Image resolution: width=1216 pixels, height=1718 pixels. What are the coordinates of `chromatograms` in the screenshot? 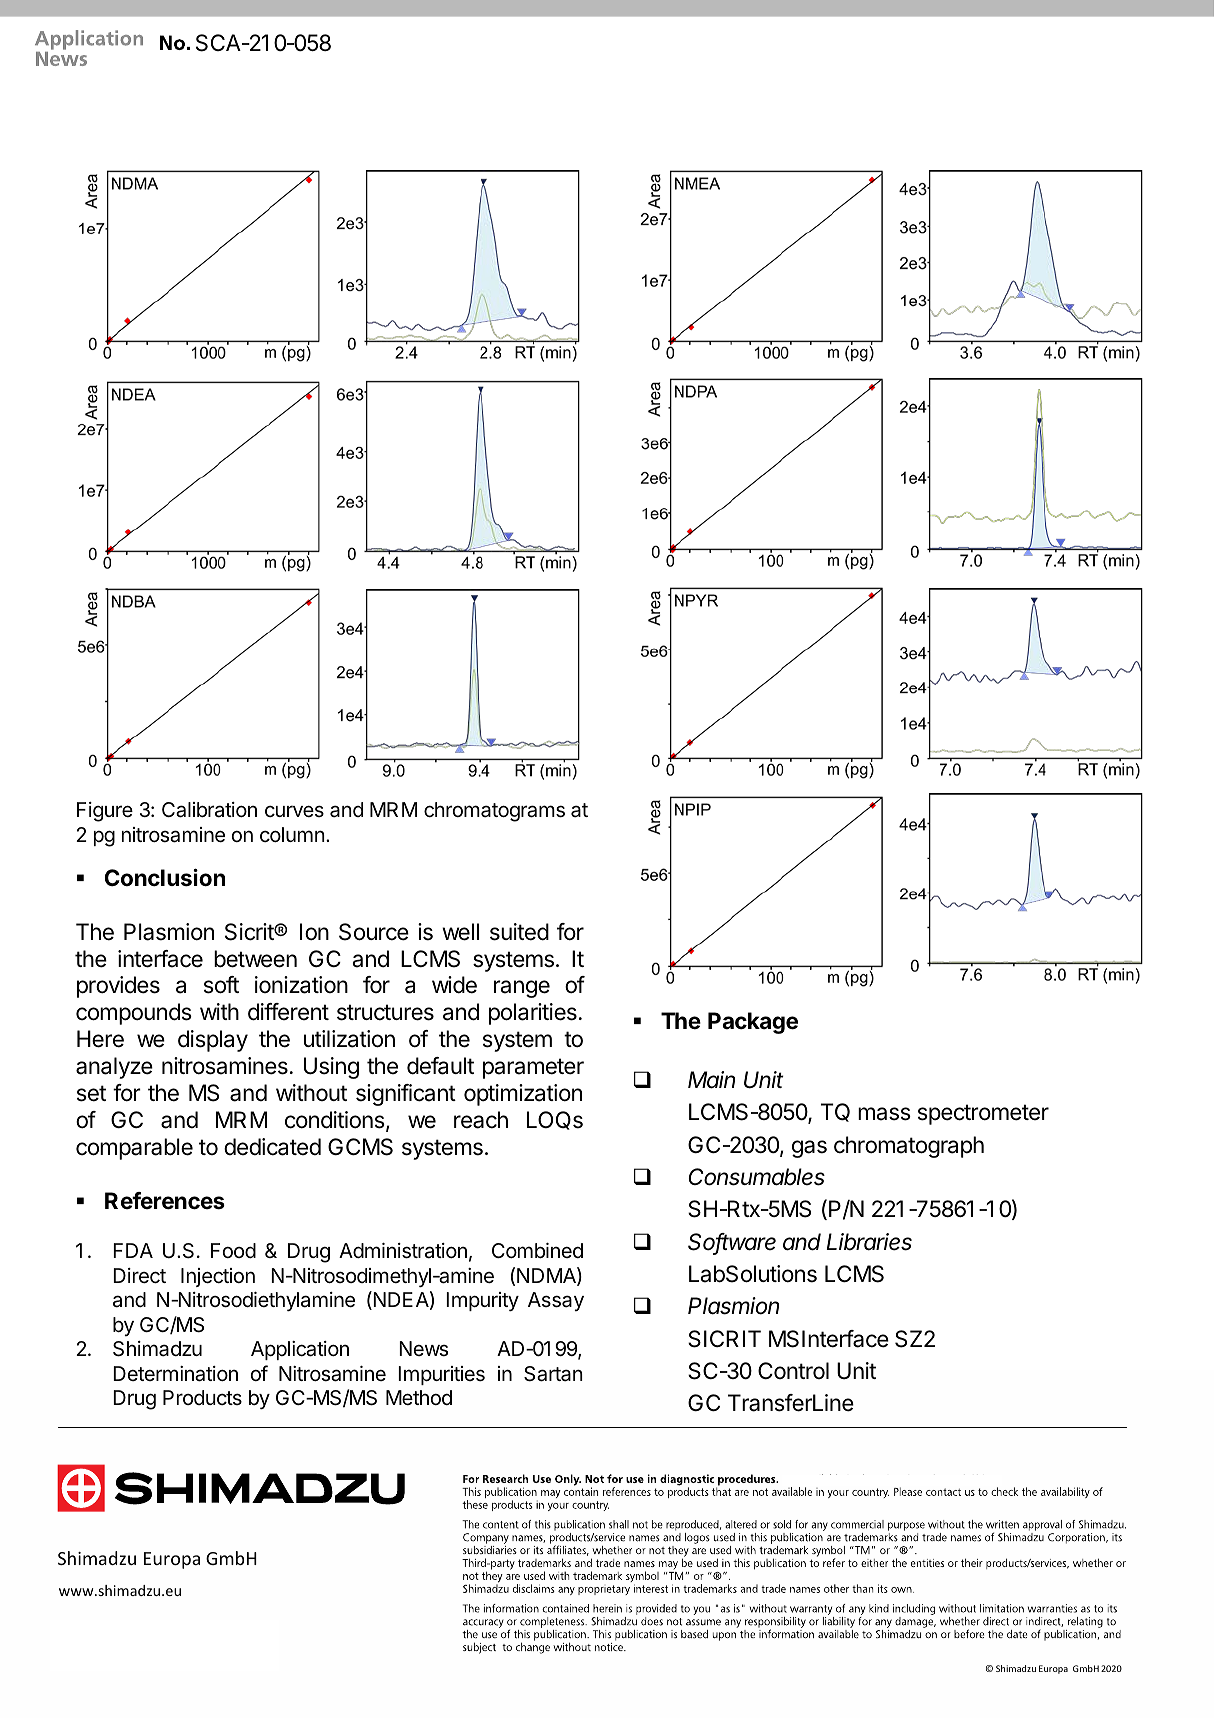 It's located at (494, 812).
